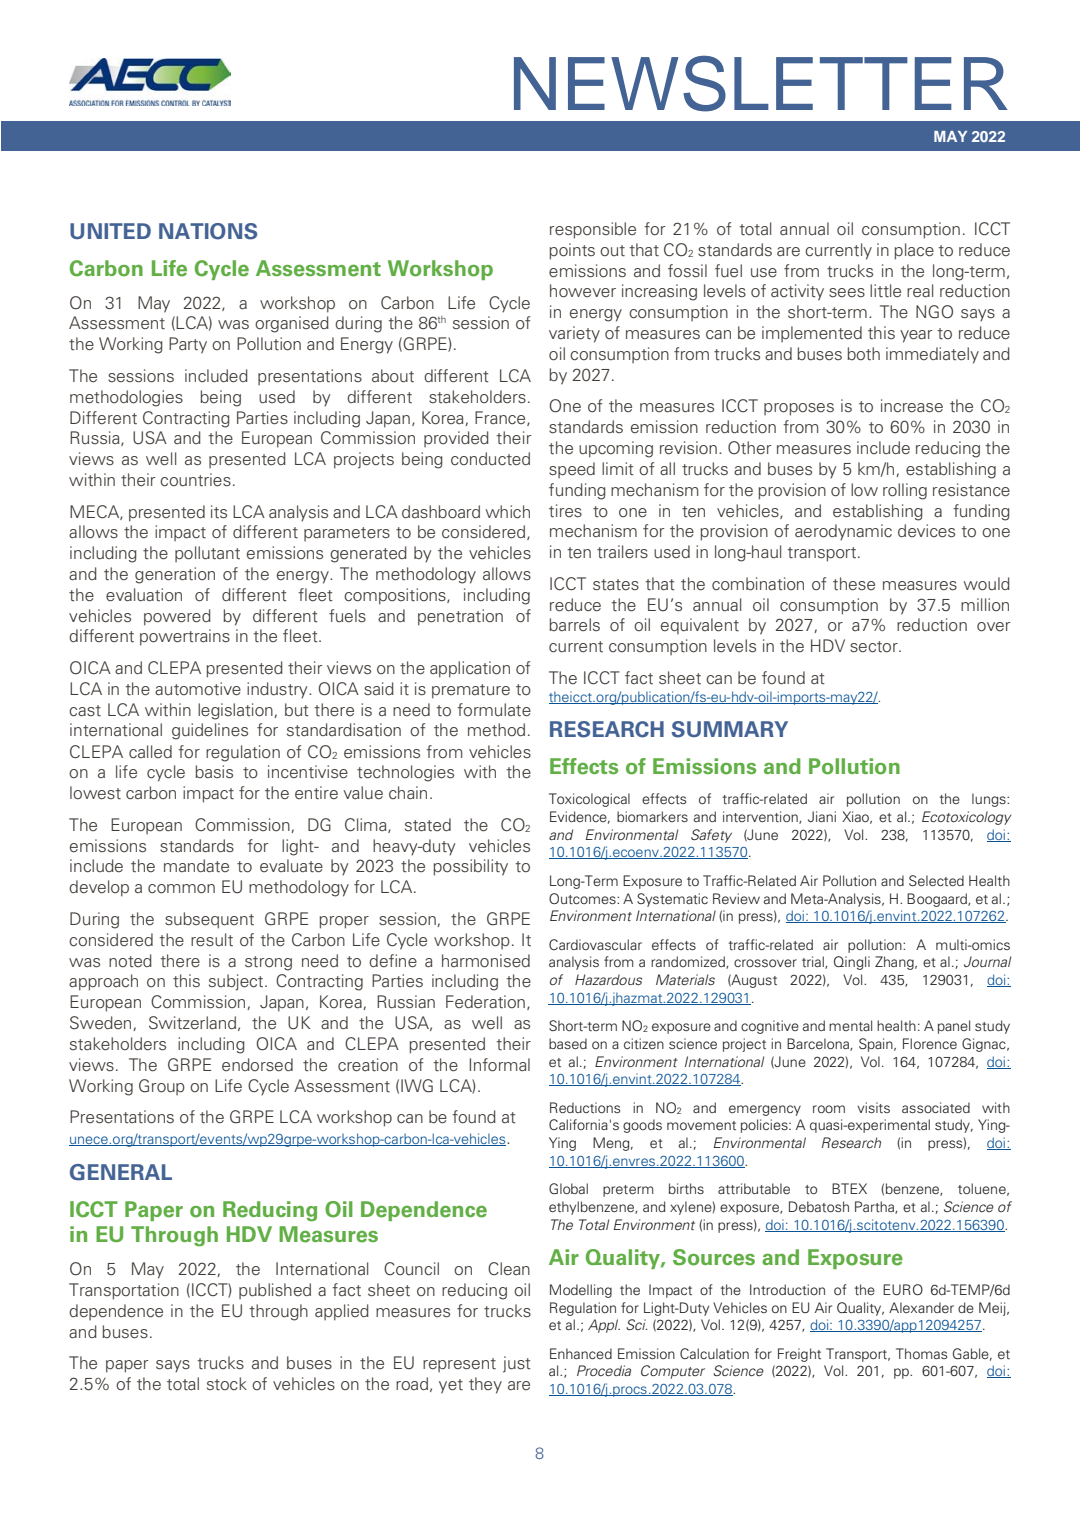 This screenshot has width=1080, height=1528. What do you see at coordinates (574, 334) in the screenshot?
I see `variety` at bounding box center [574, 334].
